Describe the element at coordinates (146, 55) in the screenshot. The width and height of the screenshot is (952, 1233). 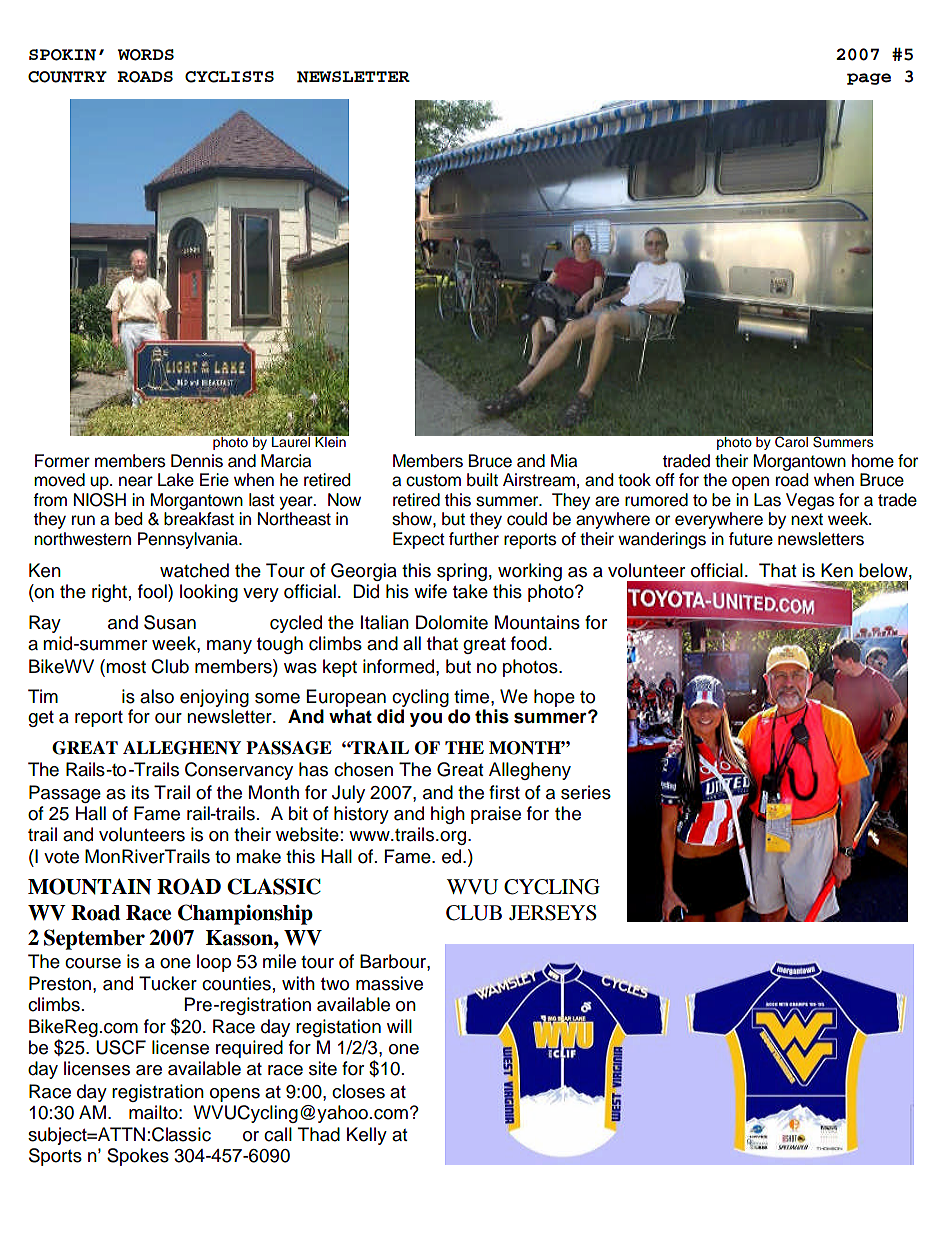
I see `WORDS` at that location.
